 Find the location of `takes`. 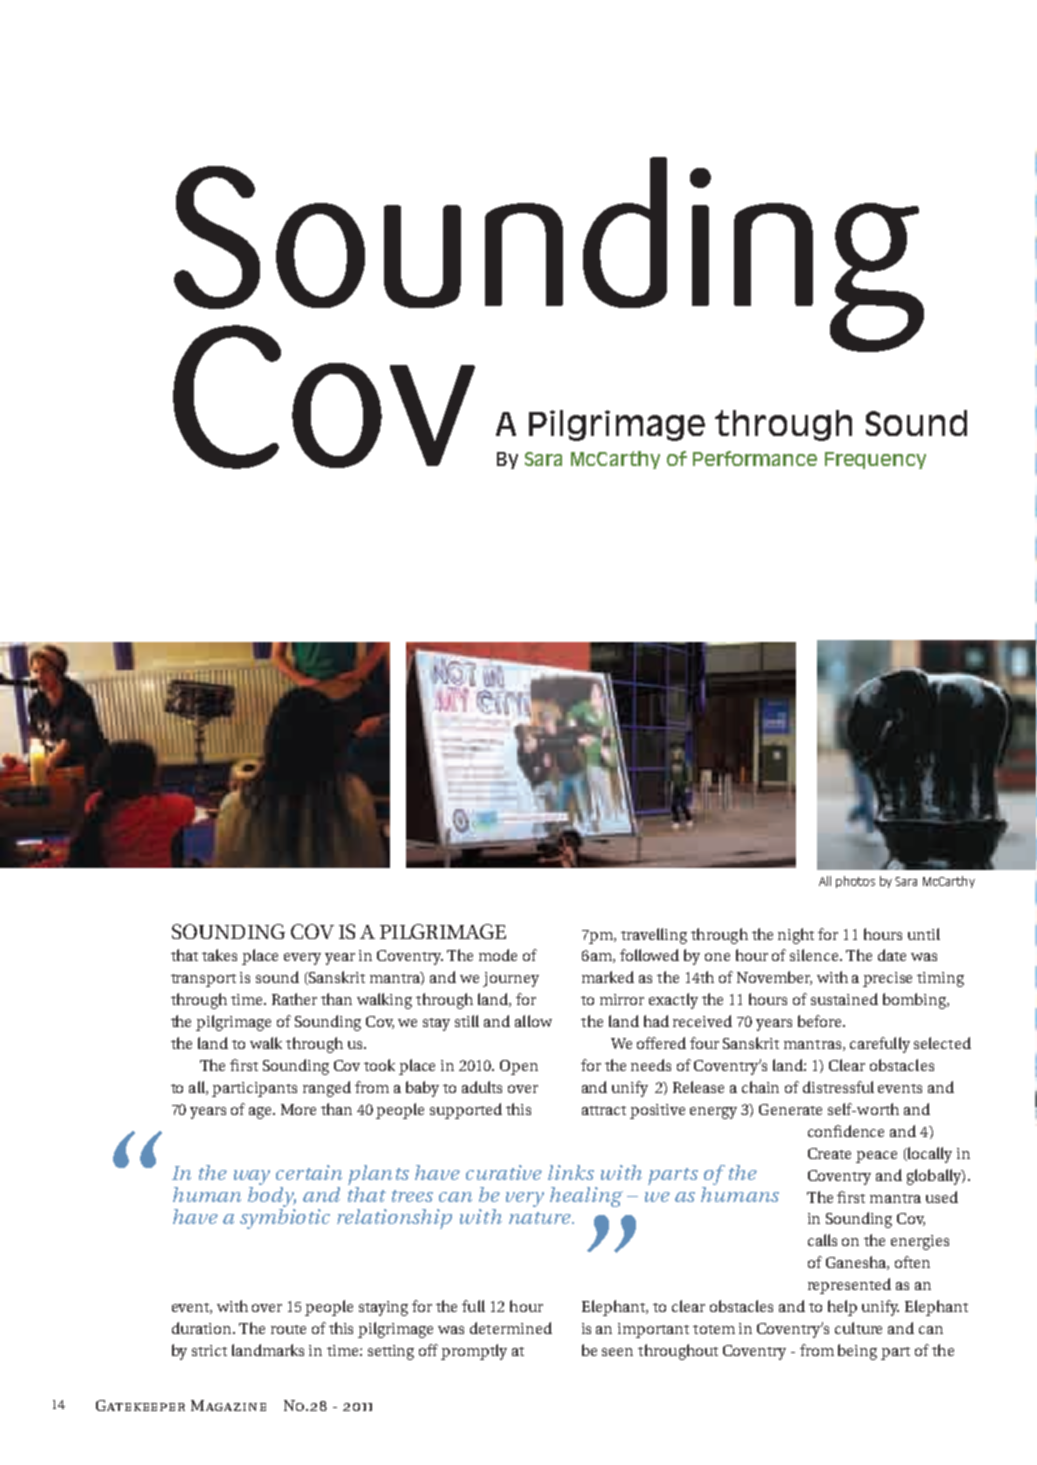

takes is located at coordinates (219, 955).
